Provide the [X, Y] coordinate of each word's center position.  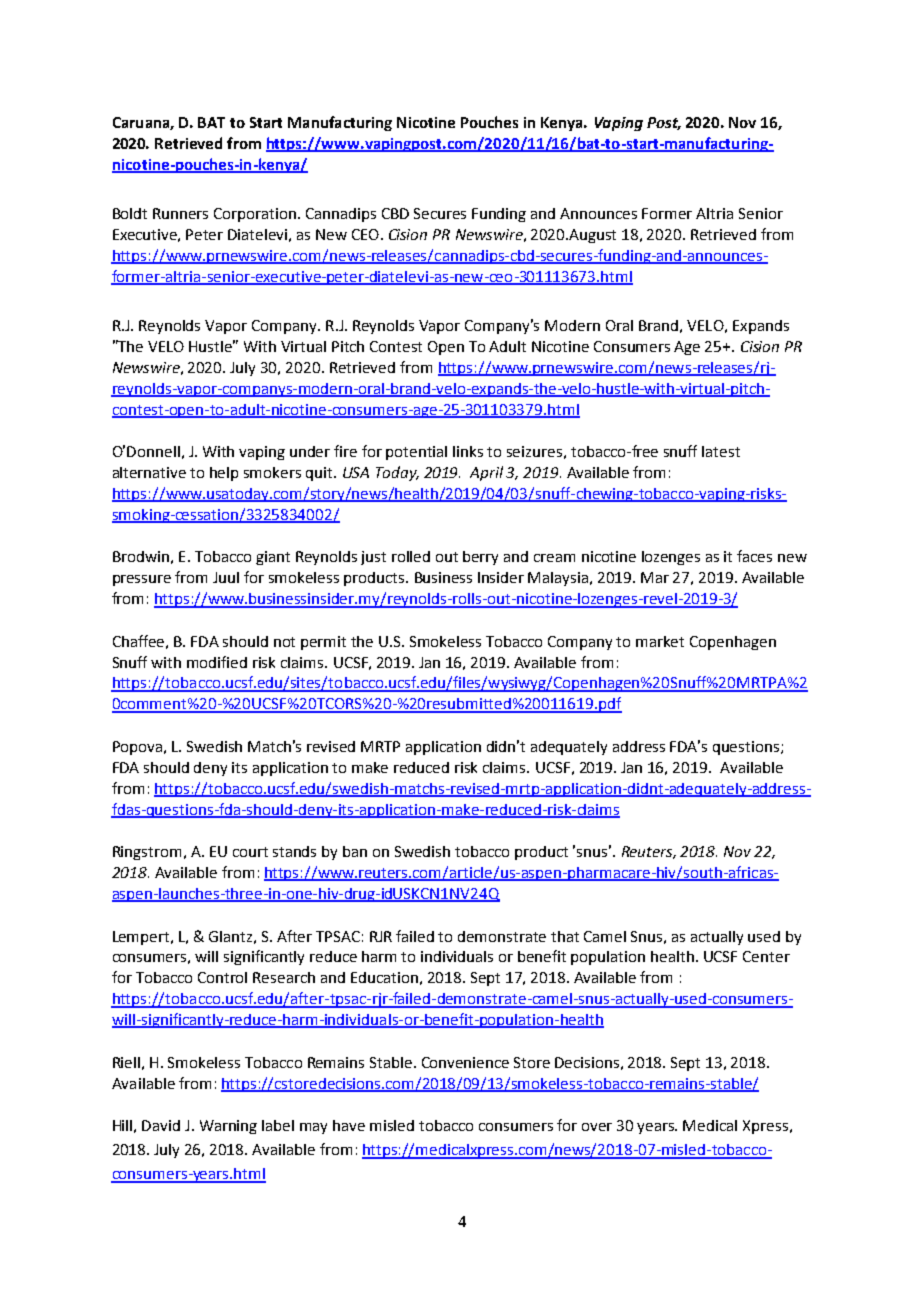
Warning [228, 1127]
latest [721, 451]
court [250, 852]
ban [355, 851]
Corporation [256, 215]
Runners [180, 213]
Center [766, 956]
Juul [226, 577]
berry [480, 558]
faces [754, 556]
